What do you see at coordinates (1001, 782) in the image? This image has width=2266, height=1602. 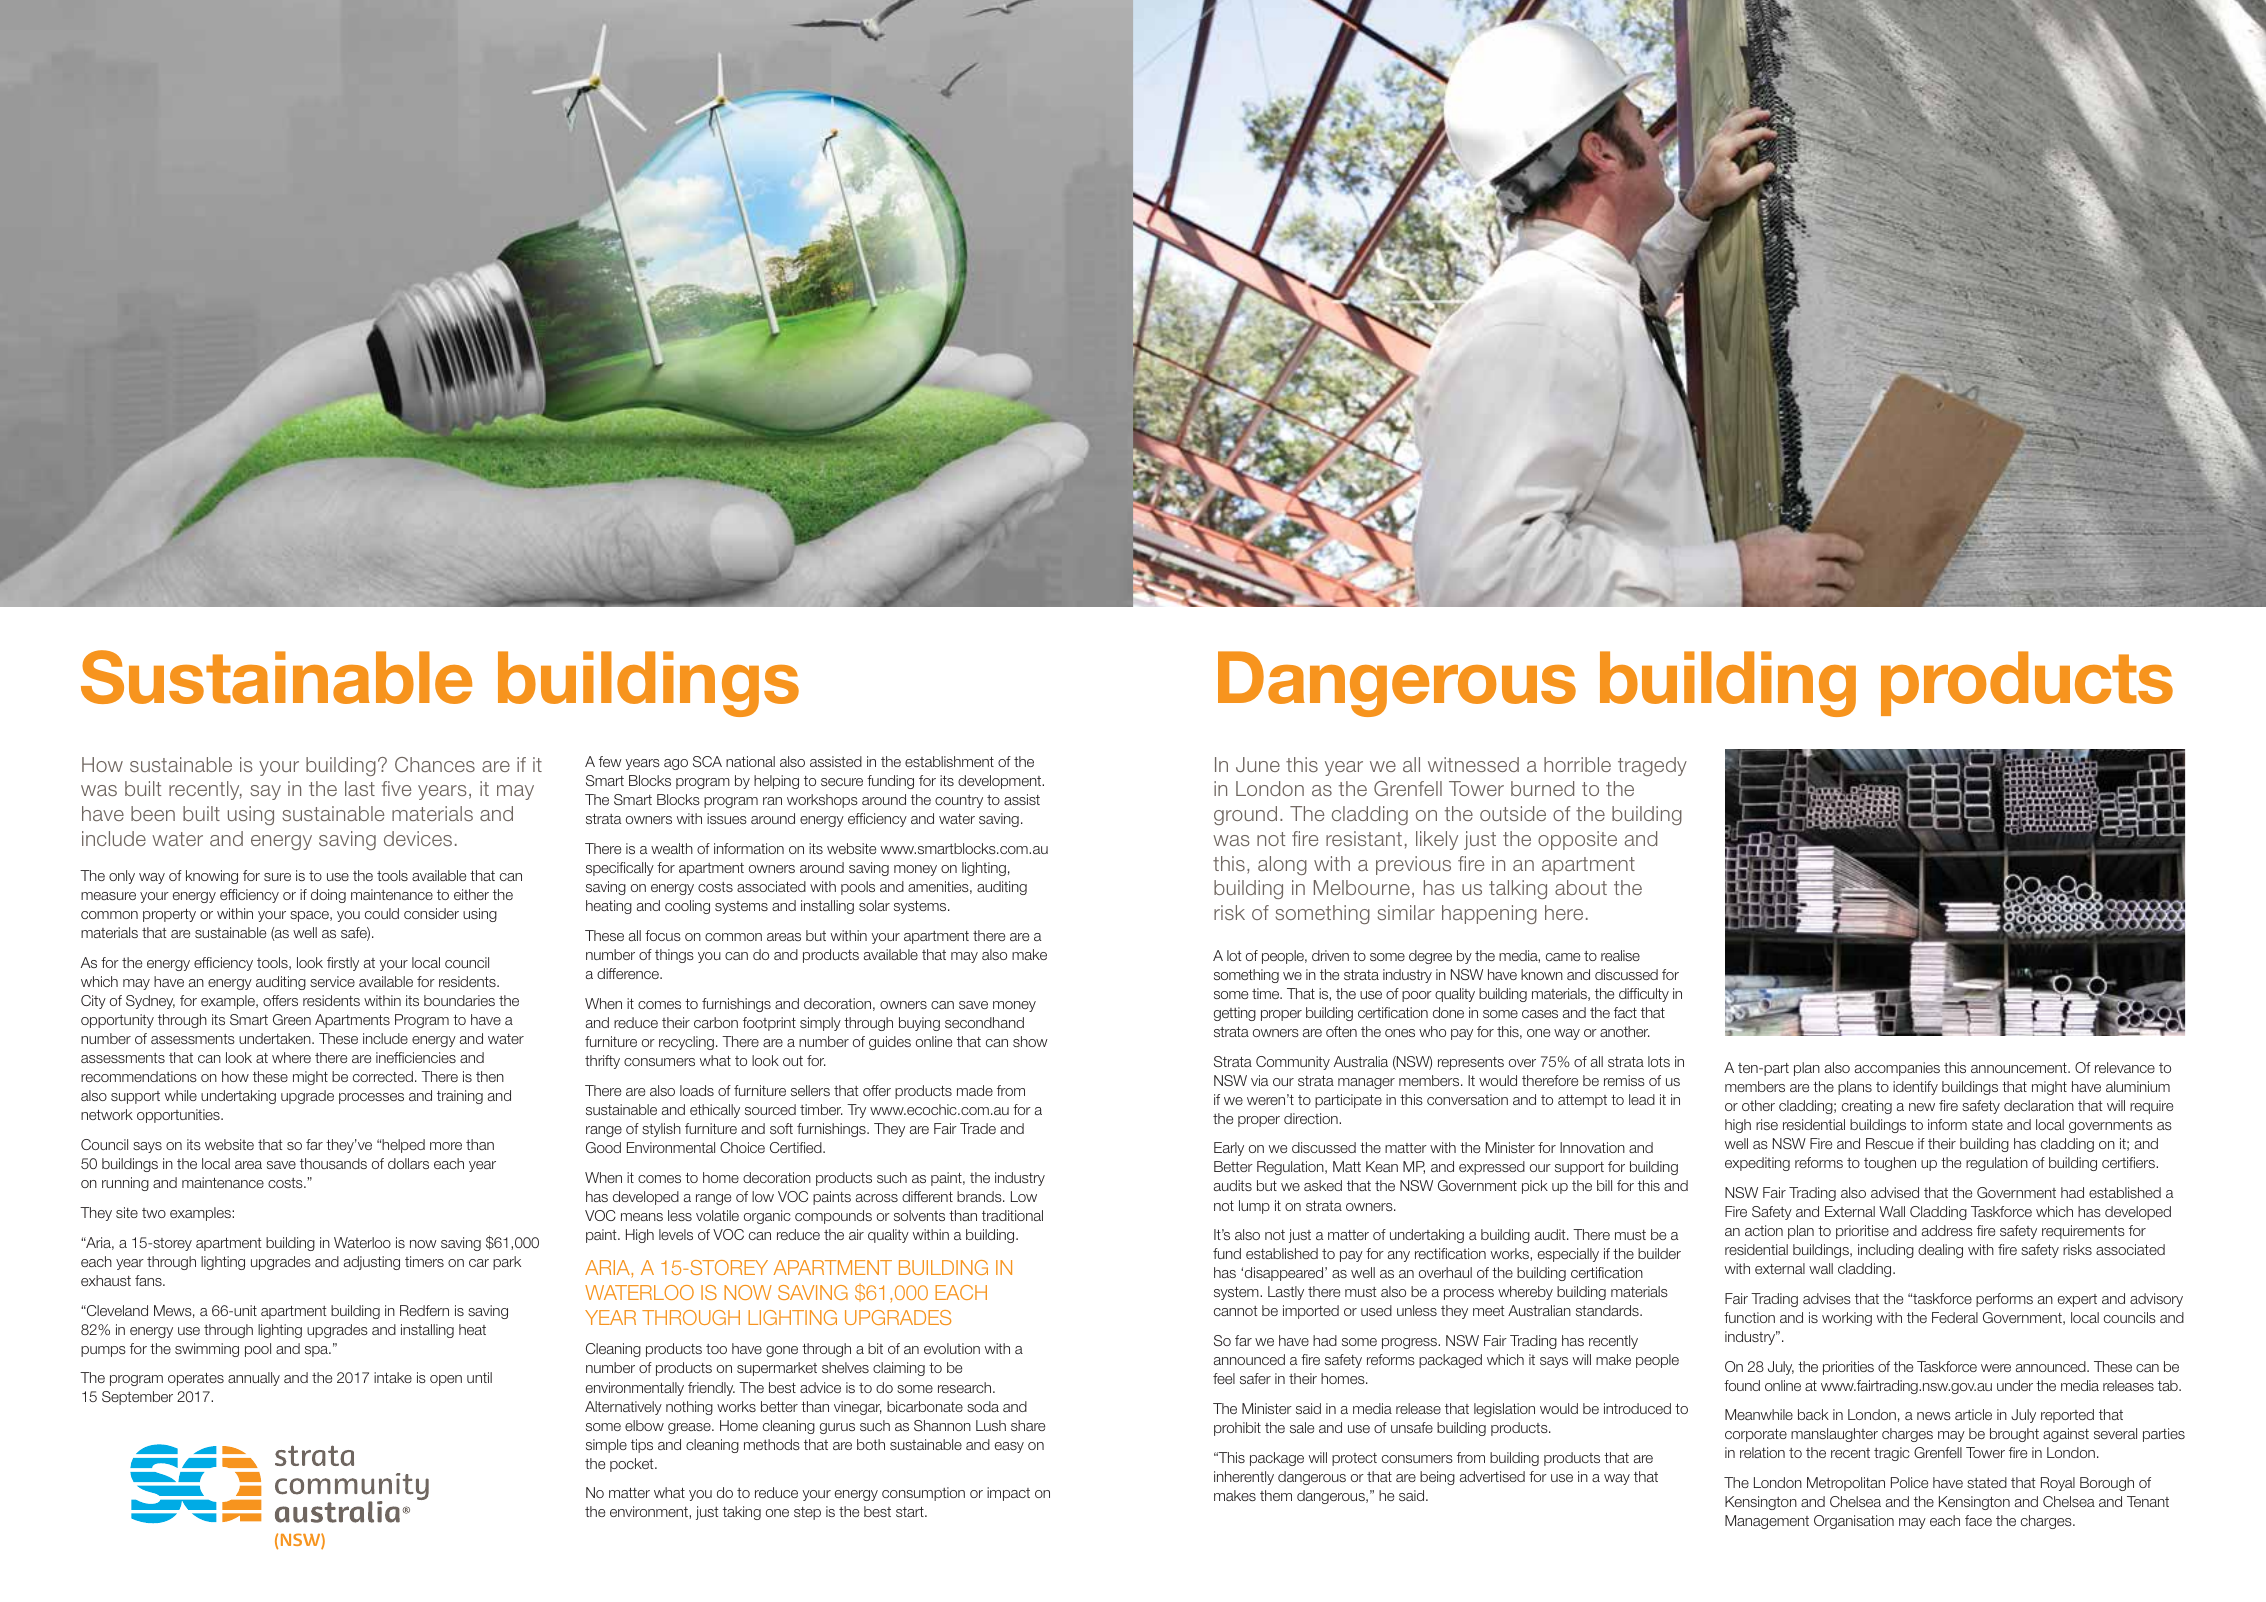 I see `development` at bounding box center [1001, 782].
